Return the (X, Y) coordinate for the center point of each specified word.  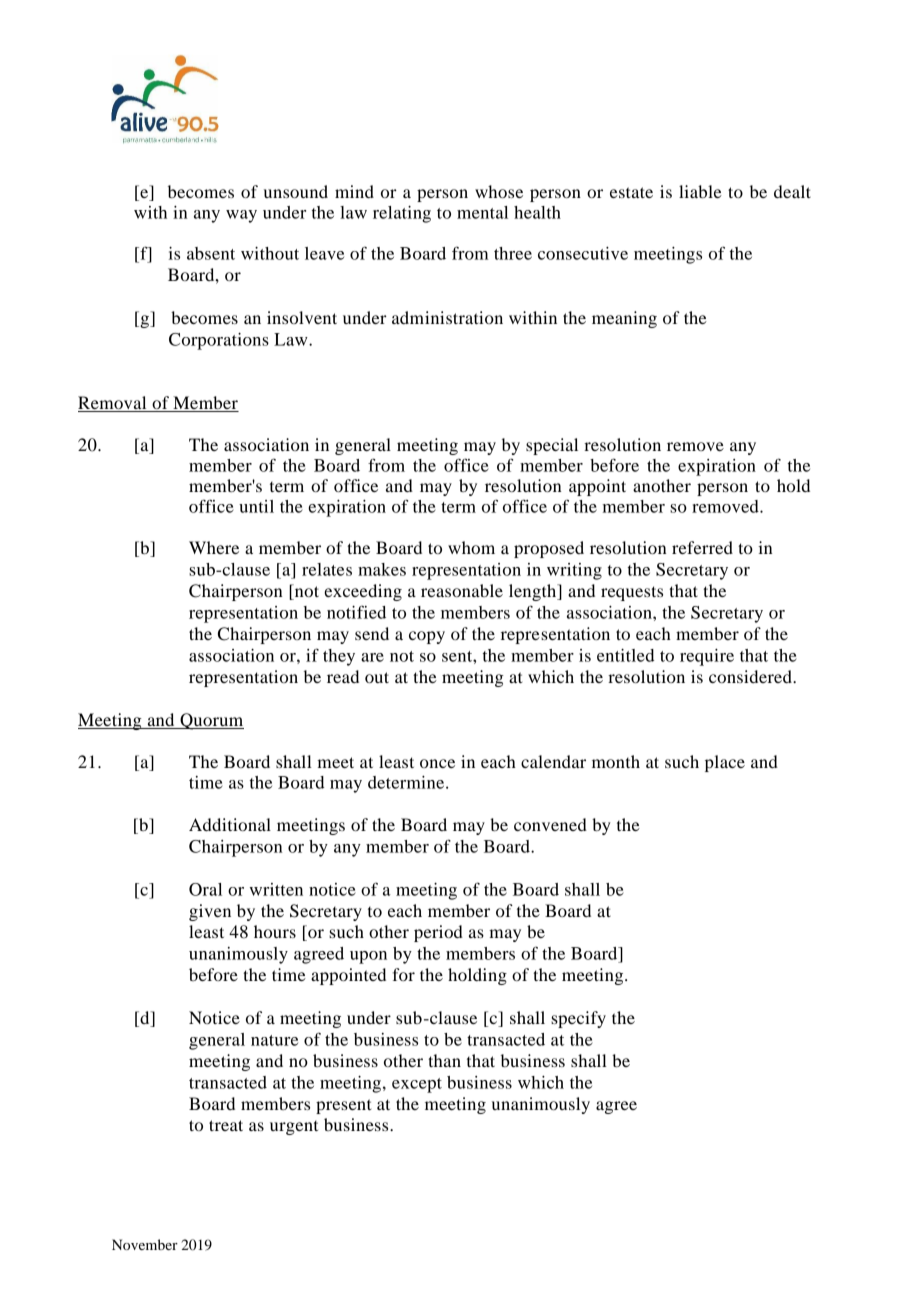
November (145, 1244)
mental (482, 212)
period (438, 933)
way (241, 216)
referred (702, 547)
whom (471, 547)
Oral (205, 889)
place (725, 763)
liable (700, 191)
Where (214, 547)
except (417, 1085)
